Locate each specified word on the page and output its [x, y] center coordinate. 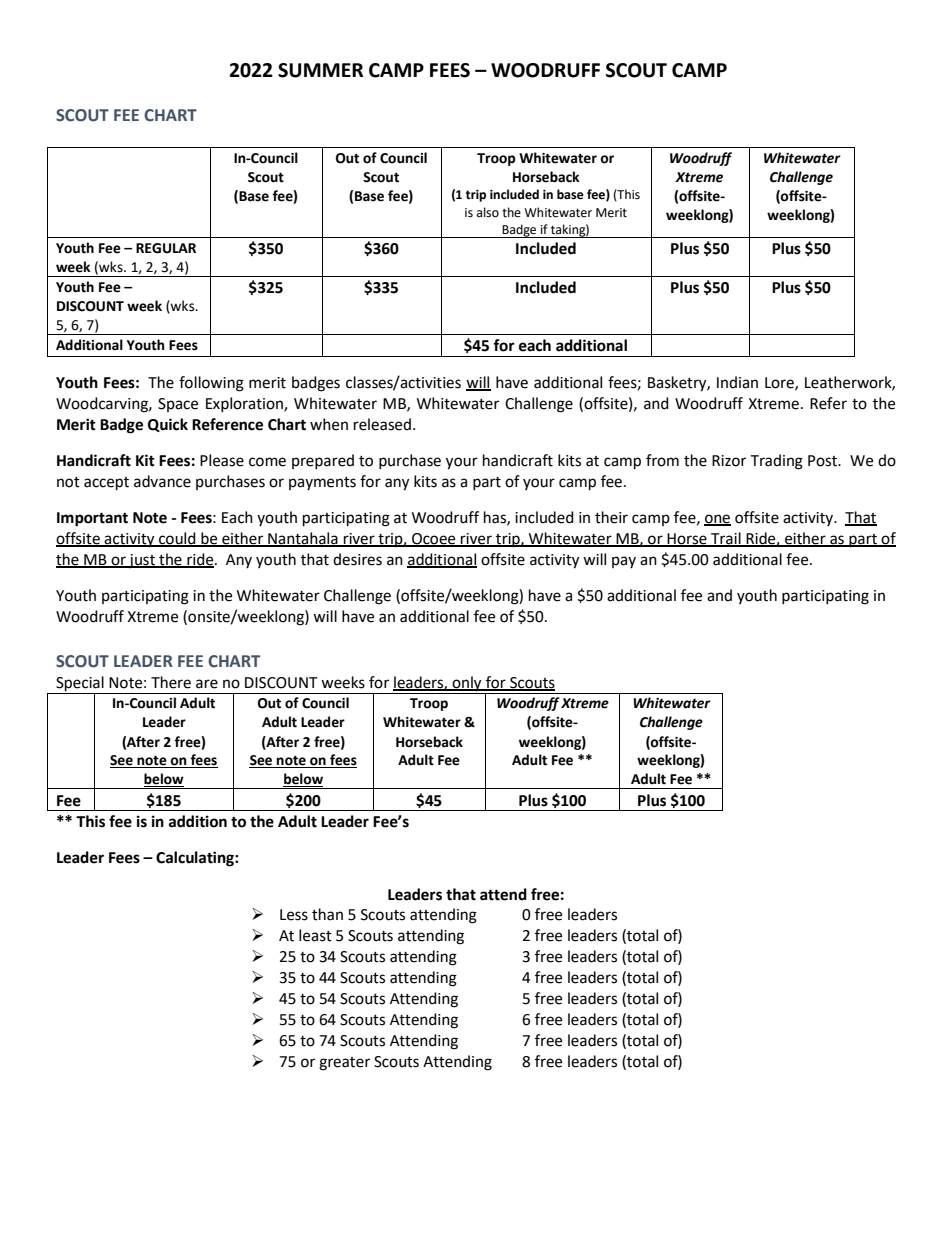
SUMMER [320, 70]
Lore [780, 383]
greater [344, 1064]
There [171, 682]
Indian [737, 382]
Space [178, 405]
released [382, 424]
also [488, 212]
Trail [726, 539]
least [315, 935]
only [467, 685]
